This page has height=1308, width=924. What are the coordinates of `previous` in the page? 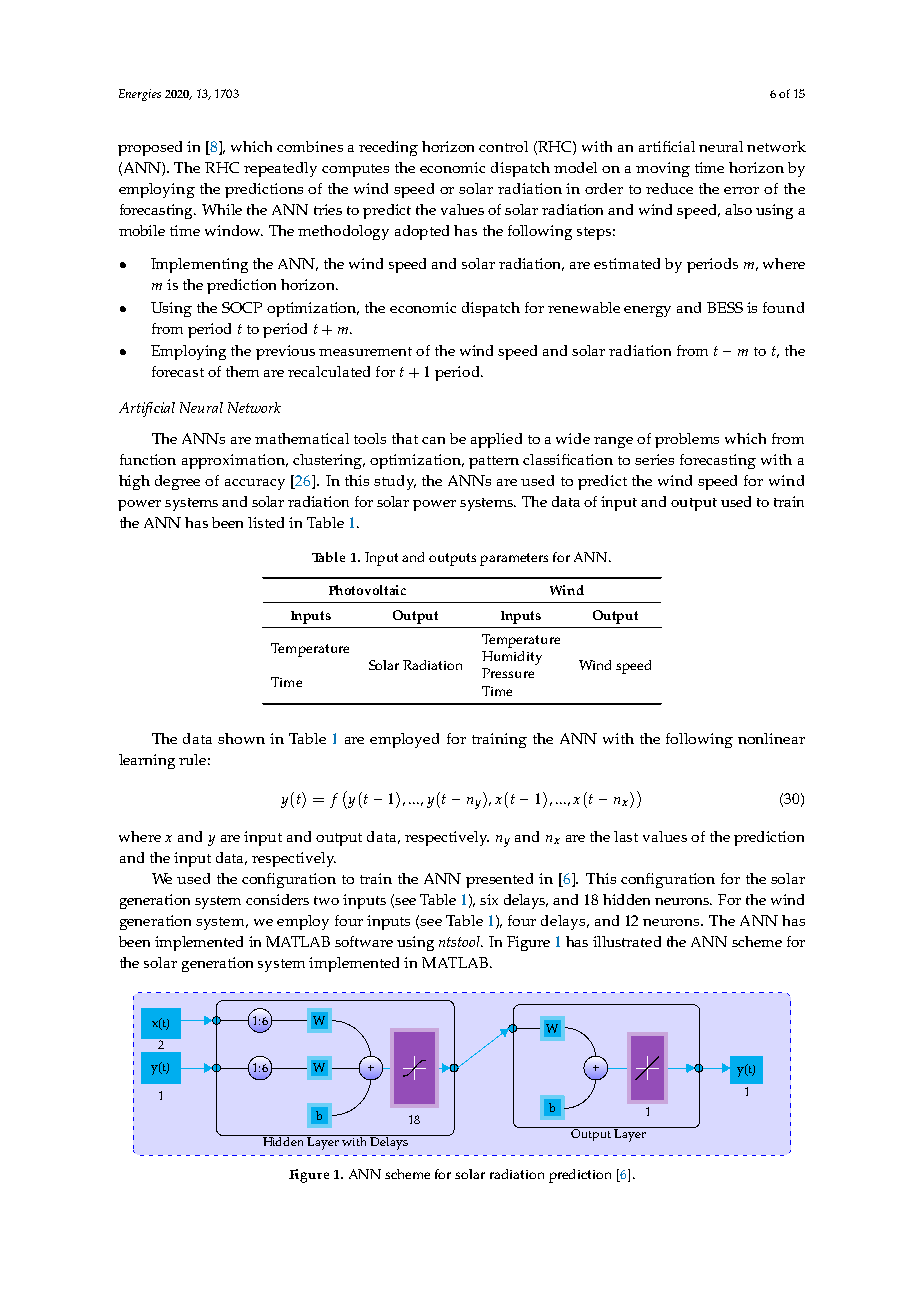 It's located at (285, 352).
